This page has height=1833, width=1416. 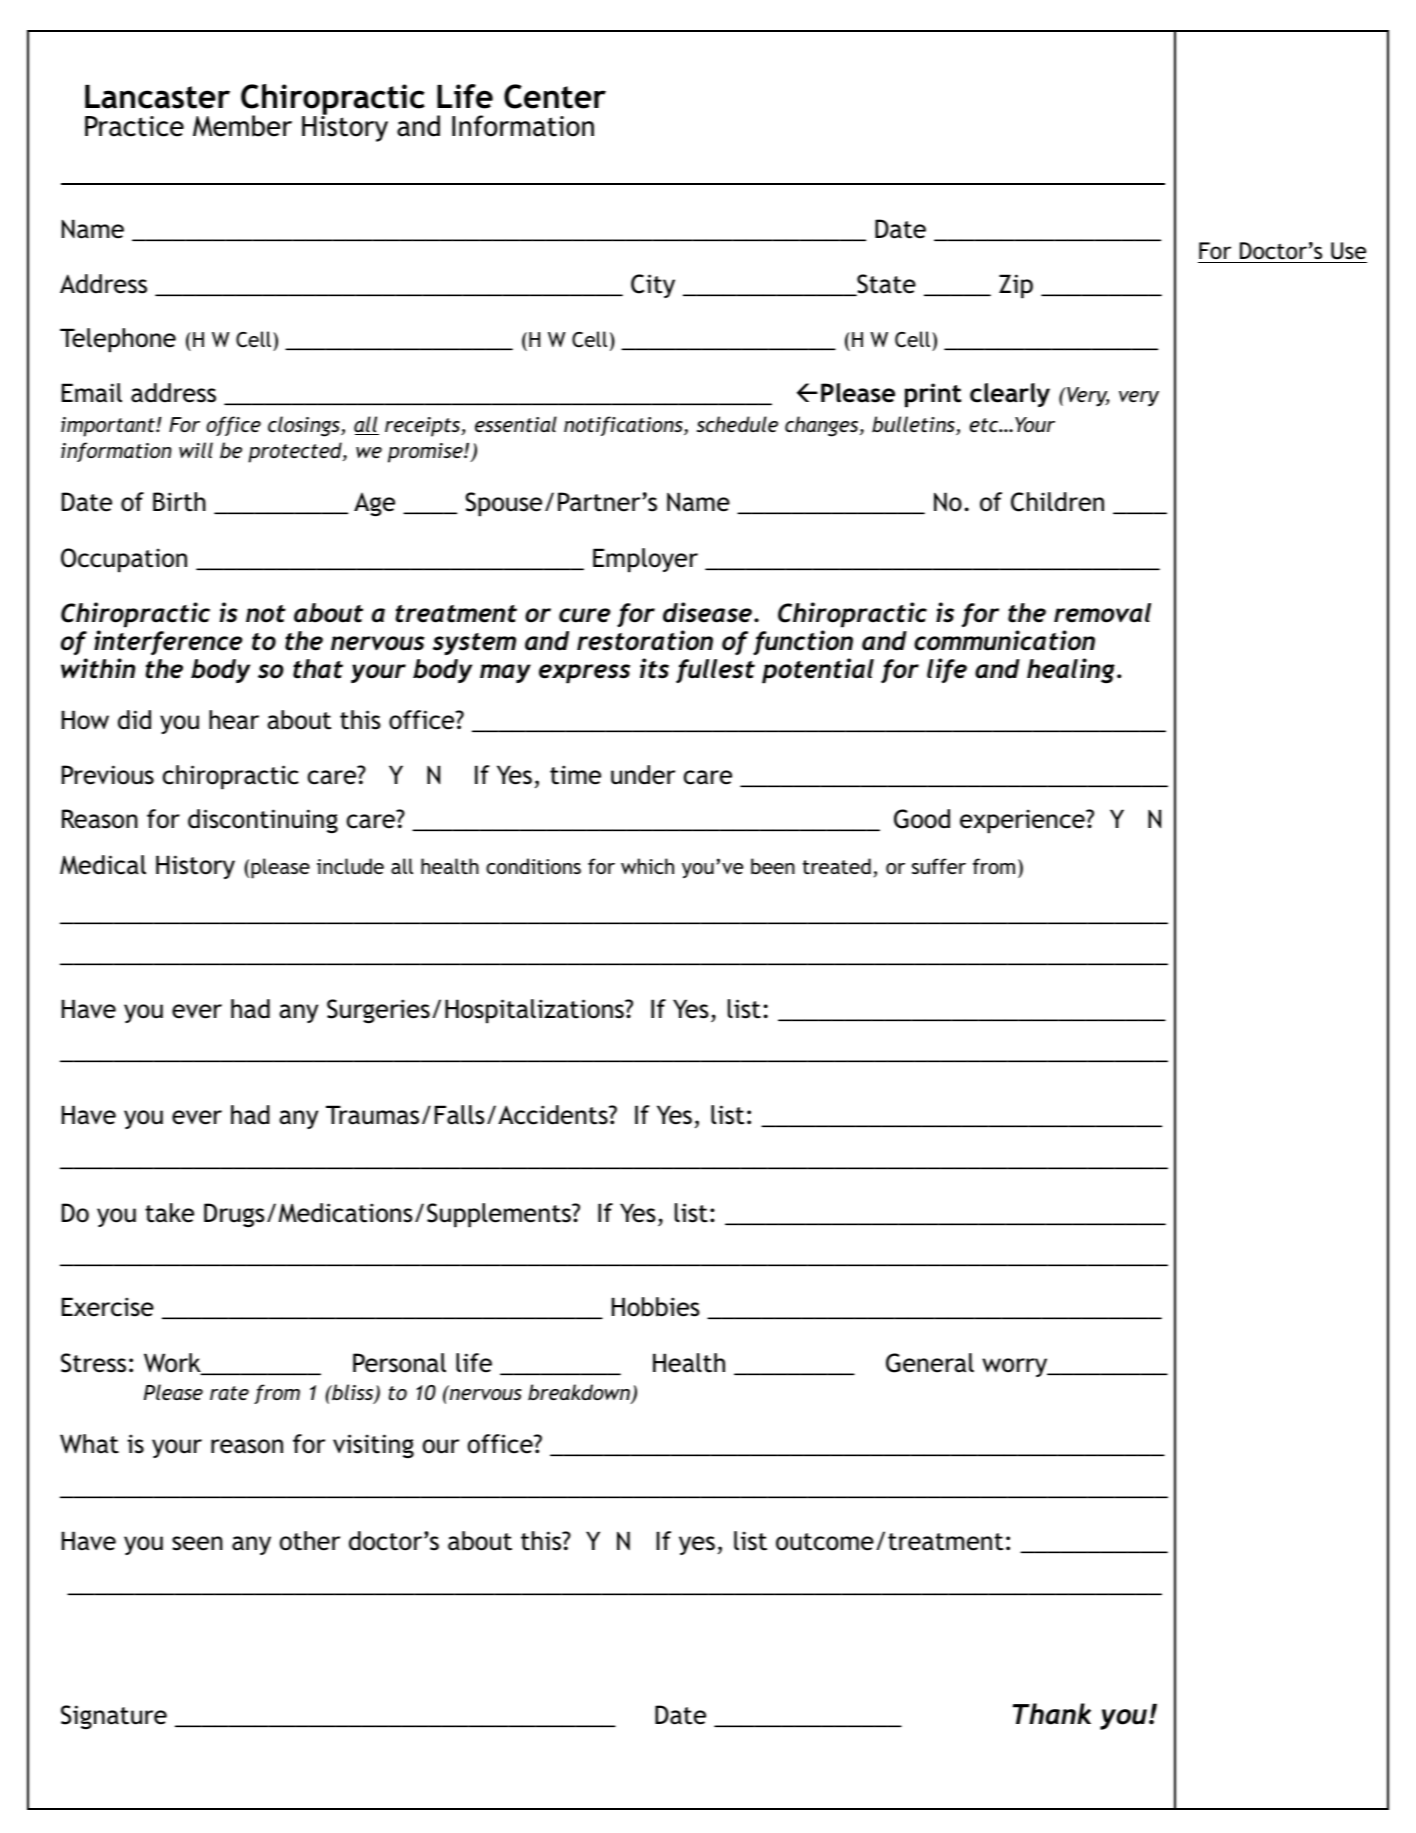 I want to click on Medical, so click(x=103, y=865).
